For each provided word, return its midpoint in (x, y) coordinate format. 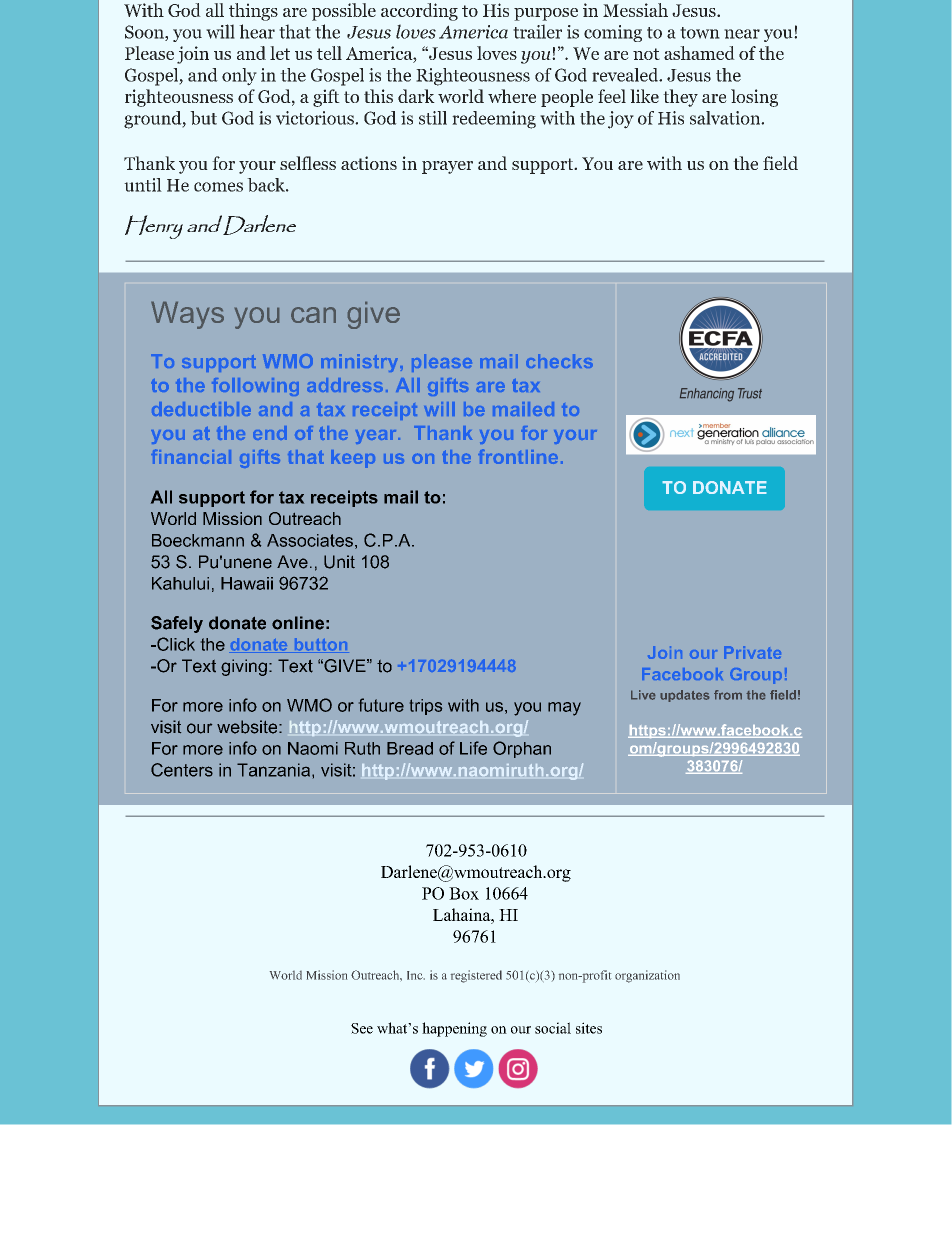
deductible (201, 409)
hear (257, 31)
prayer (447, 167)
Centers (182, 770)
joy (621, 120)
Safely (177, 624)
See (362, 1028)
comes (218, 187)
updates (685, 696)
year (377, 437)
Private (752, 652)
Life (473, 748)
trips (426, 707)
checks (559, 361)
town (700, 33)
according (419, 12)
